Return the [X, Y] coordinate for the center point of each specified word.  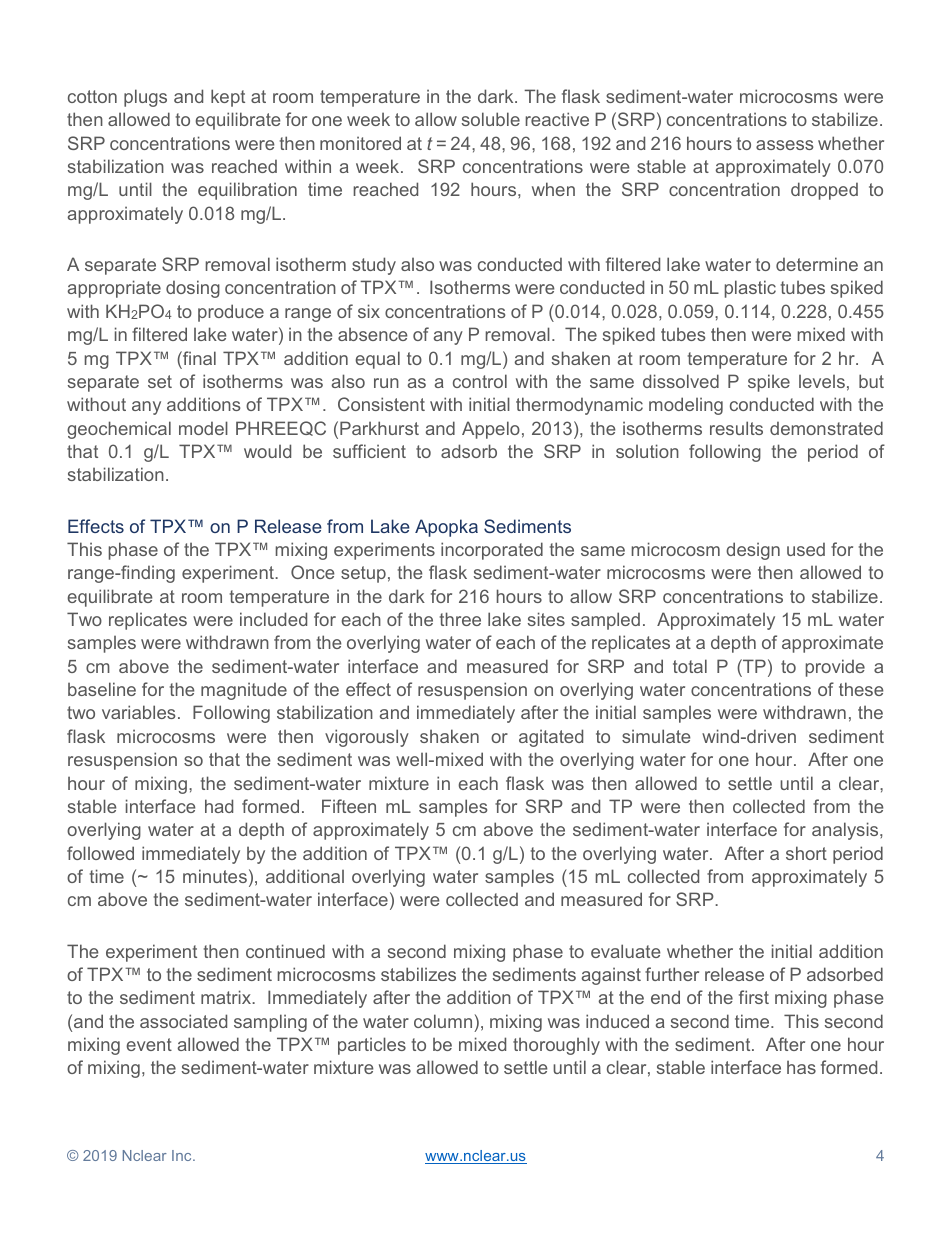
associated [183, 1021]
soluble [491, 119]
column [443, 1021]
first [754, 997]
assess [784, 145]
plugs [145, 98]
